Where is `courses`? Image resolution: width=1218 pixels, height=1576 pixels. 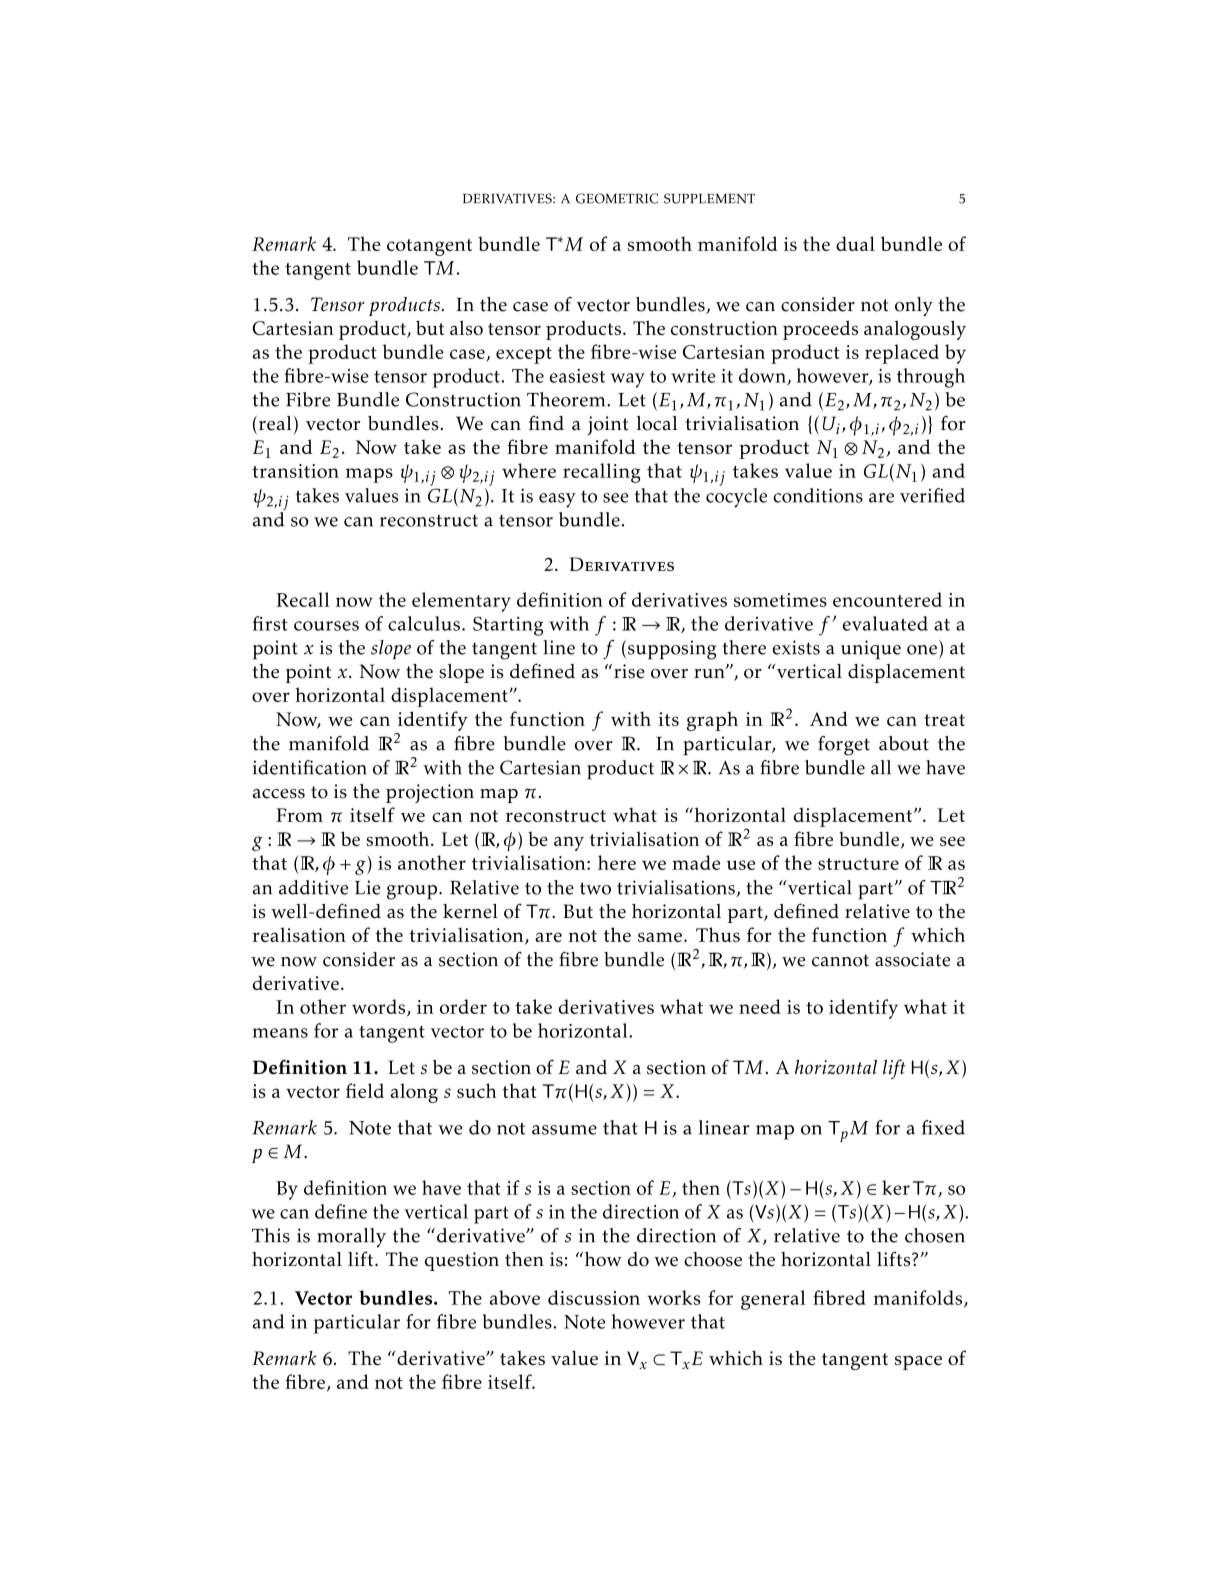 courses is located at coordinates (326, 626).
